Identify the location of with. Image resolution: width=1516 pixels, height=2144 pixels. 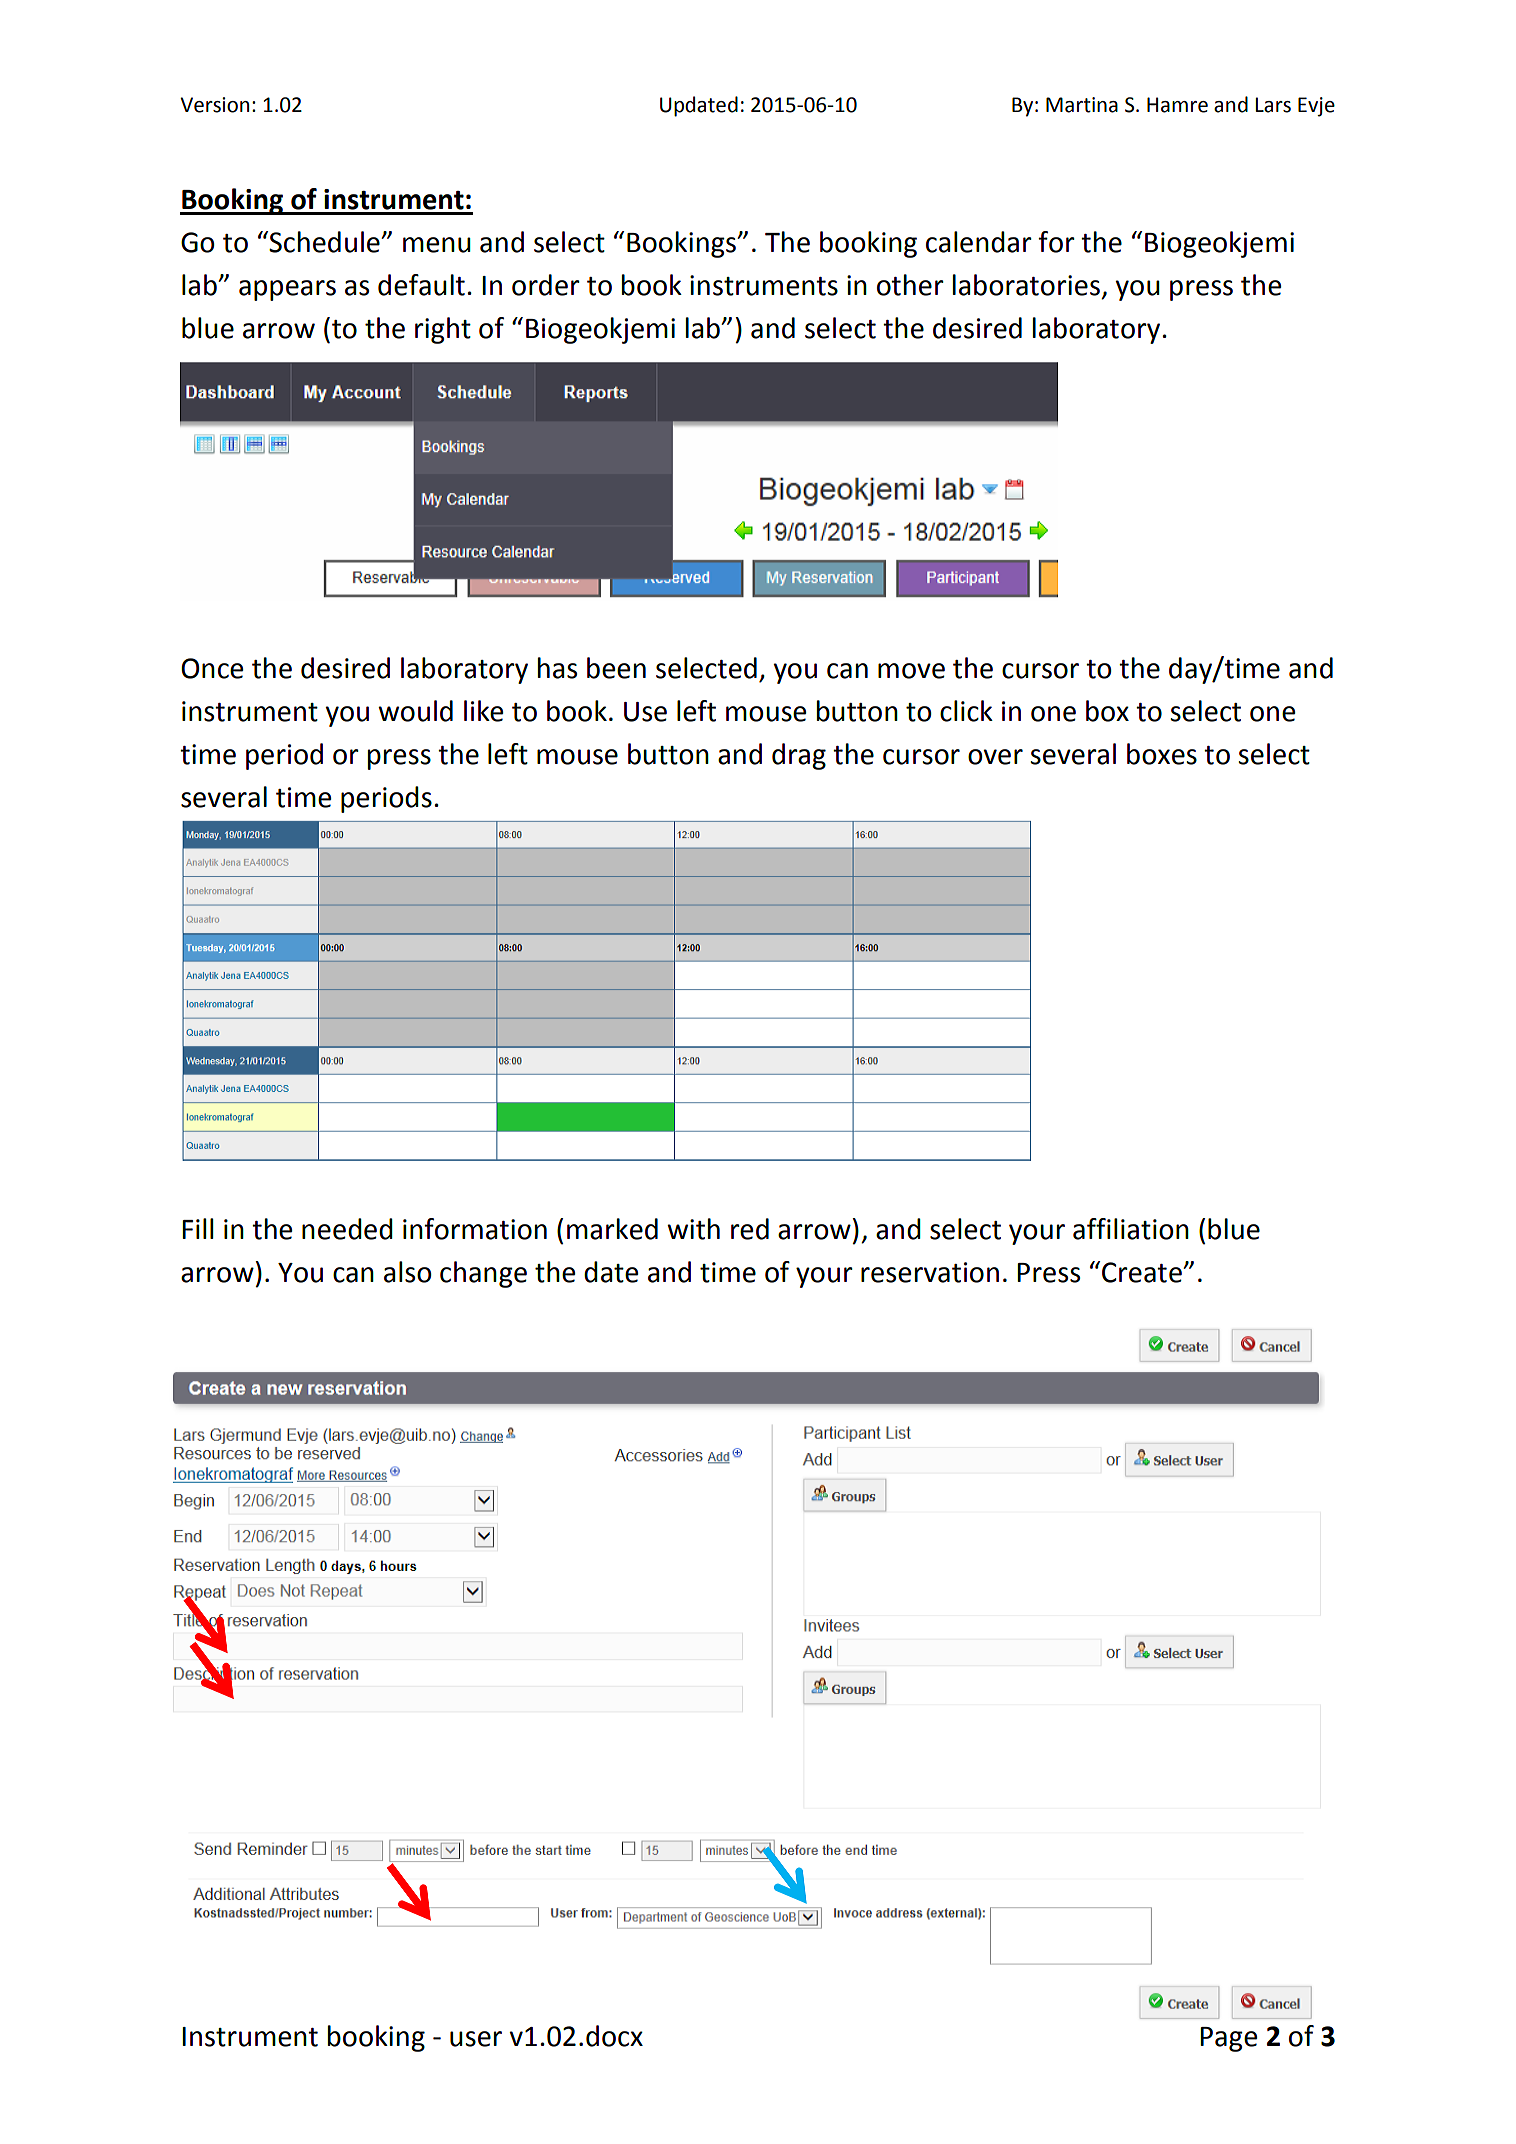
(693, 1229).
